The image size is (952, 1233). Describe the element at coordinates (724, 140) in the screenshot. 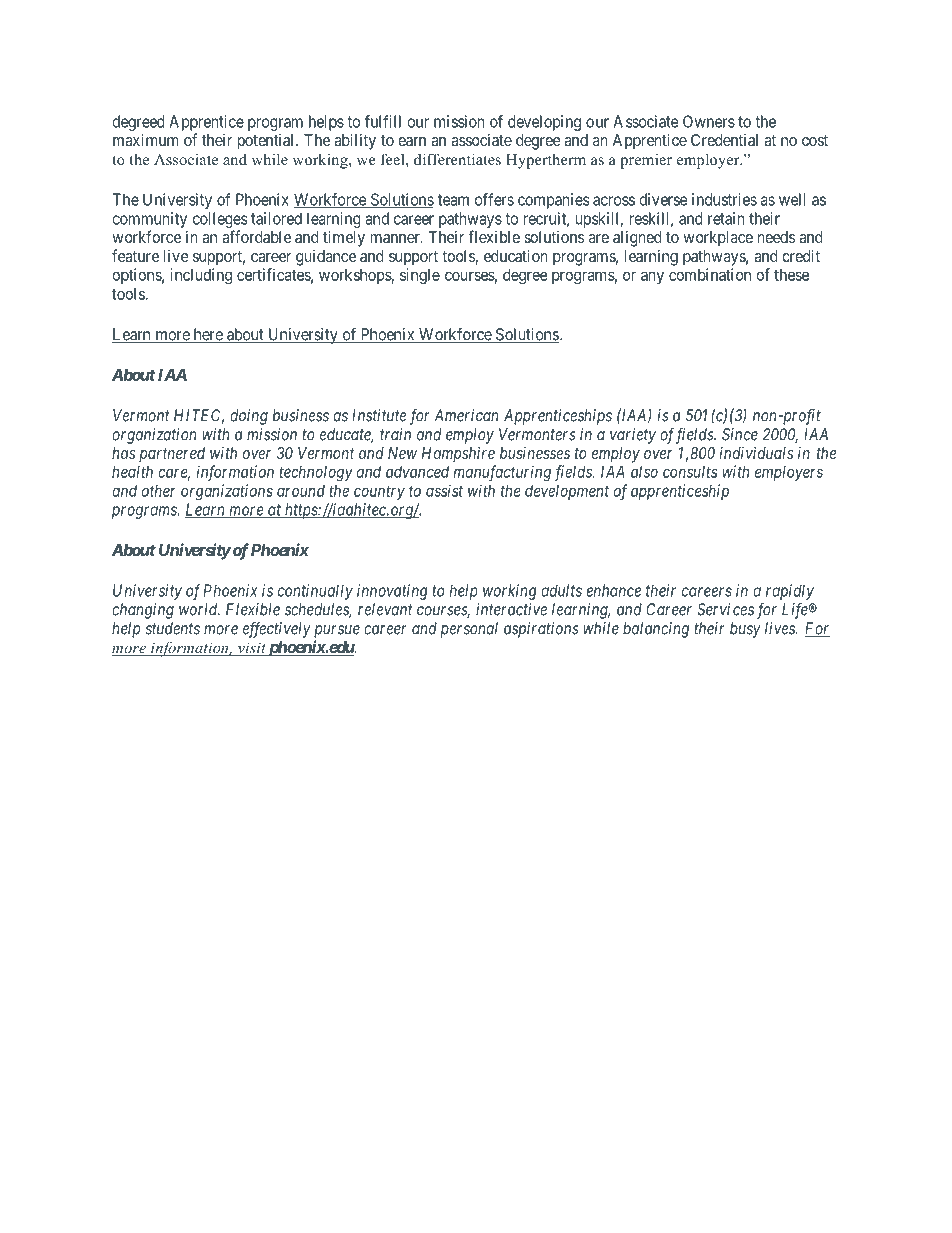

I see `Credential` at that location.
